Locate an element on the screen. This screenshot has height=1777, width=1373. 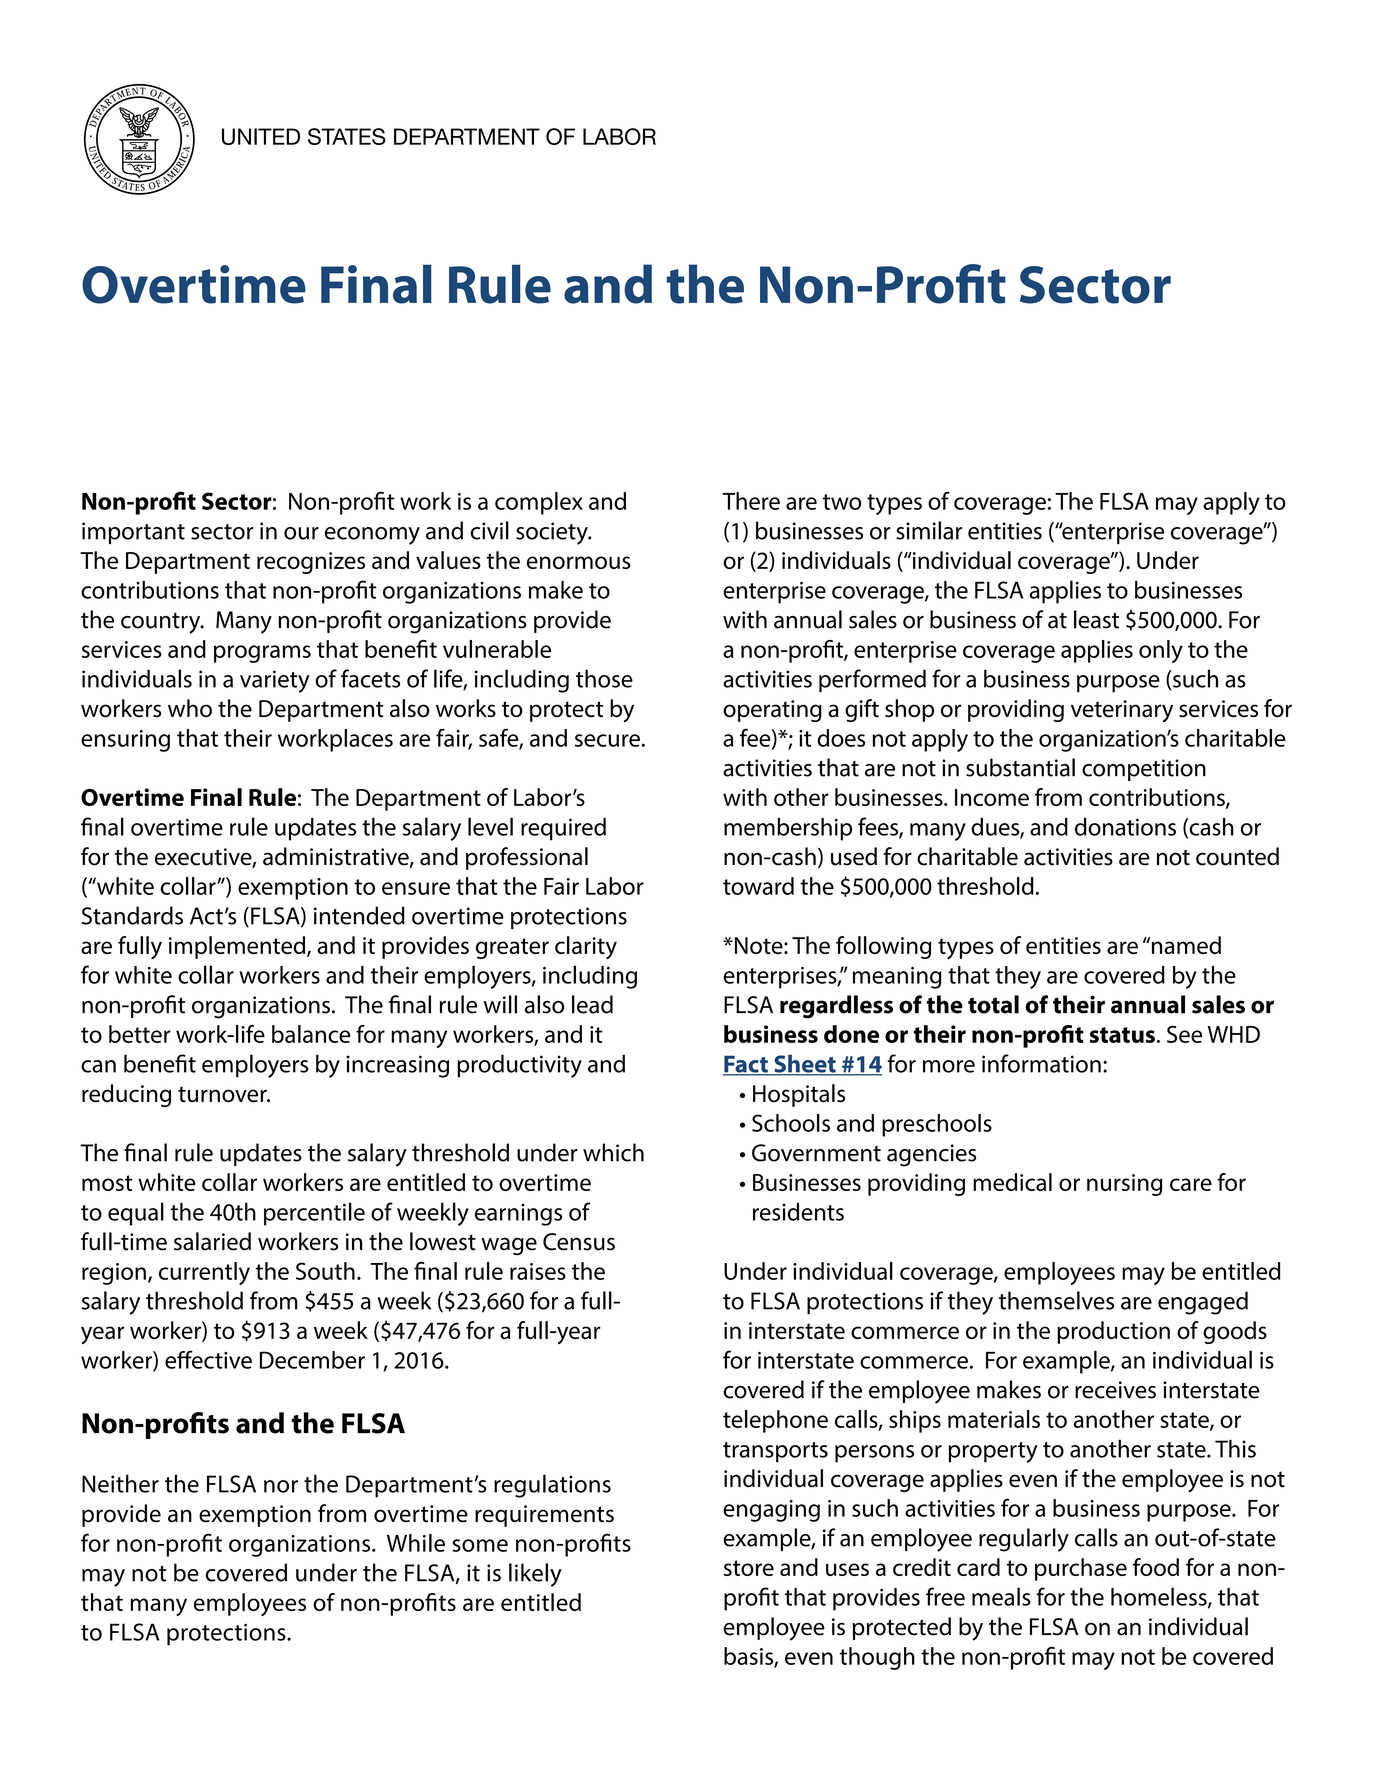
UNITED is located at coordinates (261, 136).
